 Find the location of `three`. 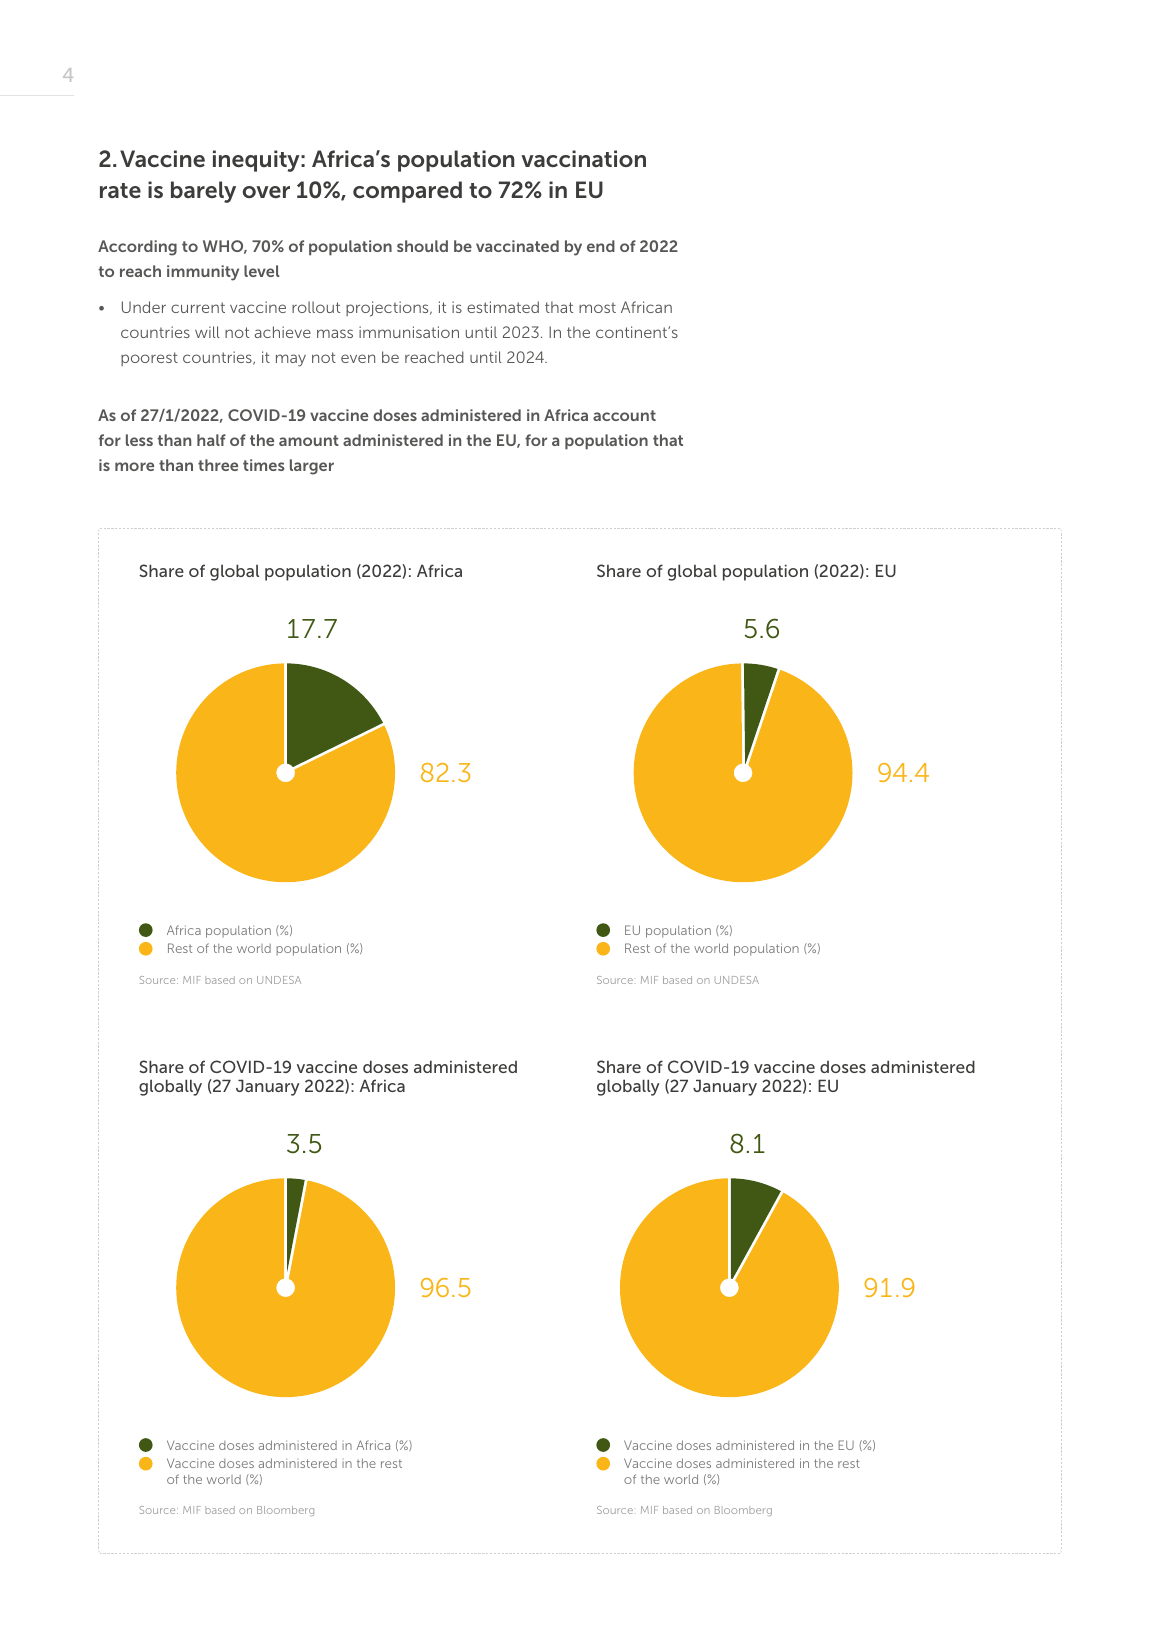

three is located at coordinates (218, 465).
